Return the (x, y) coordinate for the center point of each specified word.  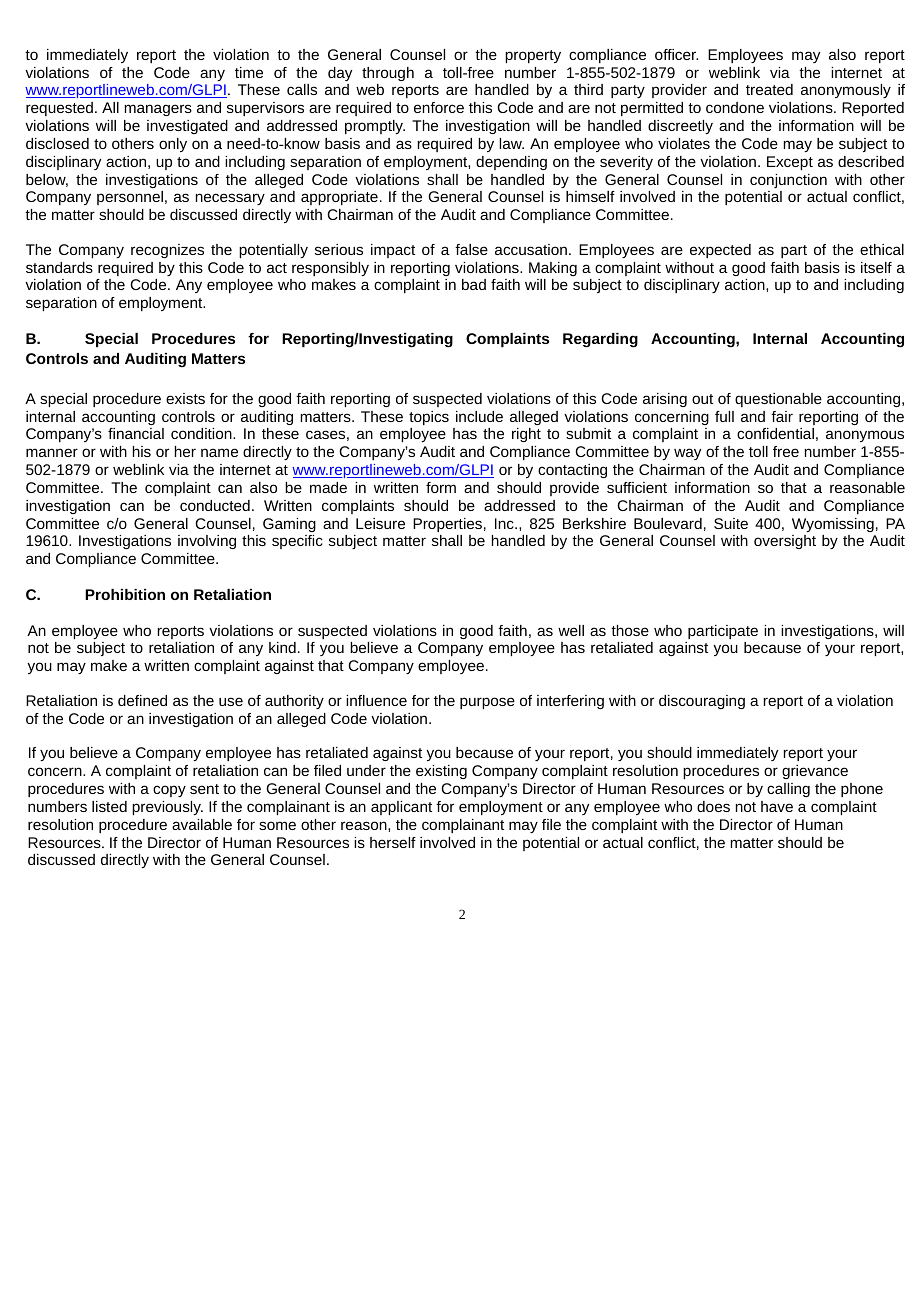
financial (136, 433)
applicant (401, 808)
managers (158, 110)
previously (167, 808)
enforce (439, 107)
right (526, 435)
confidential (775, 433)
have (777, 806)
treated (769, 89)
